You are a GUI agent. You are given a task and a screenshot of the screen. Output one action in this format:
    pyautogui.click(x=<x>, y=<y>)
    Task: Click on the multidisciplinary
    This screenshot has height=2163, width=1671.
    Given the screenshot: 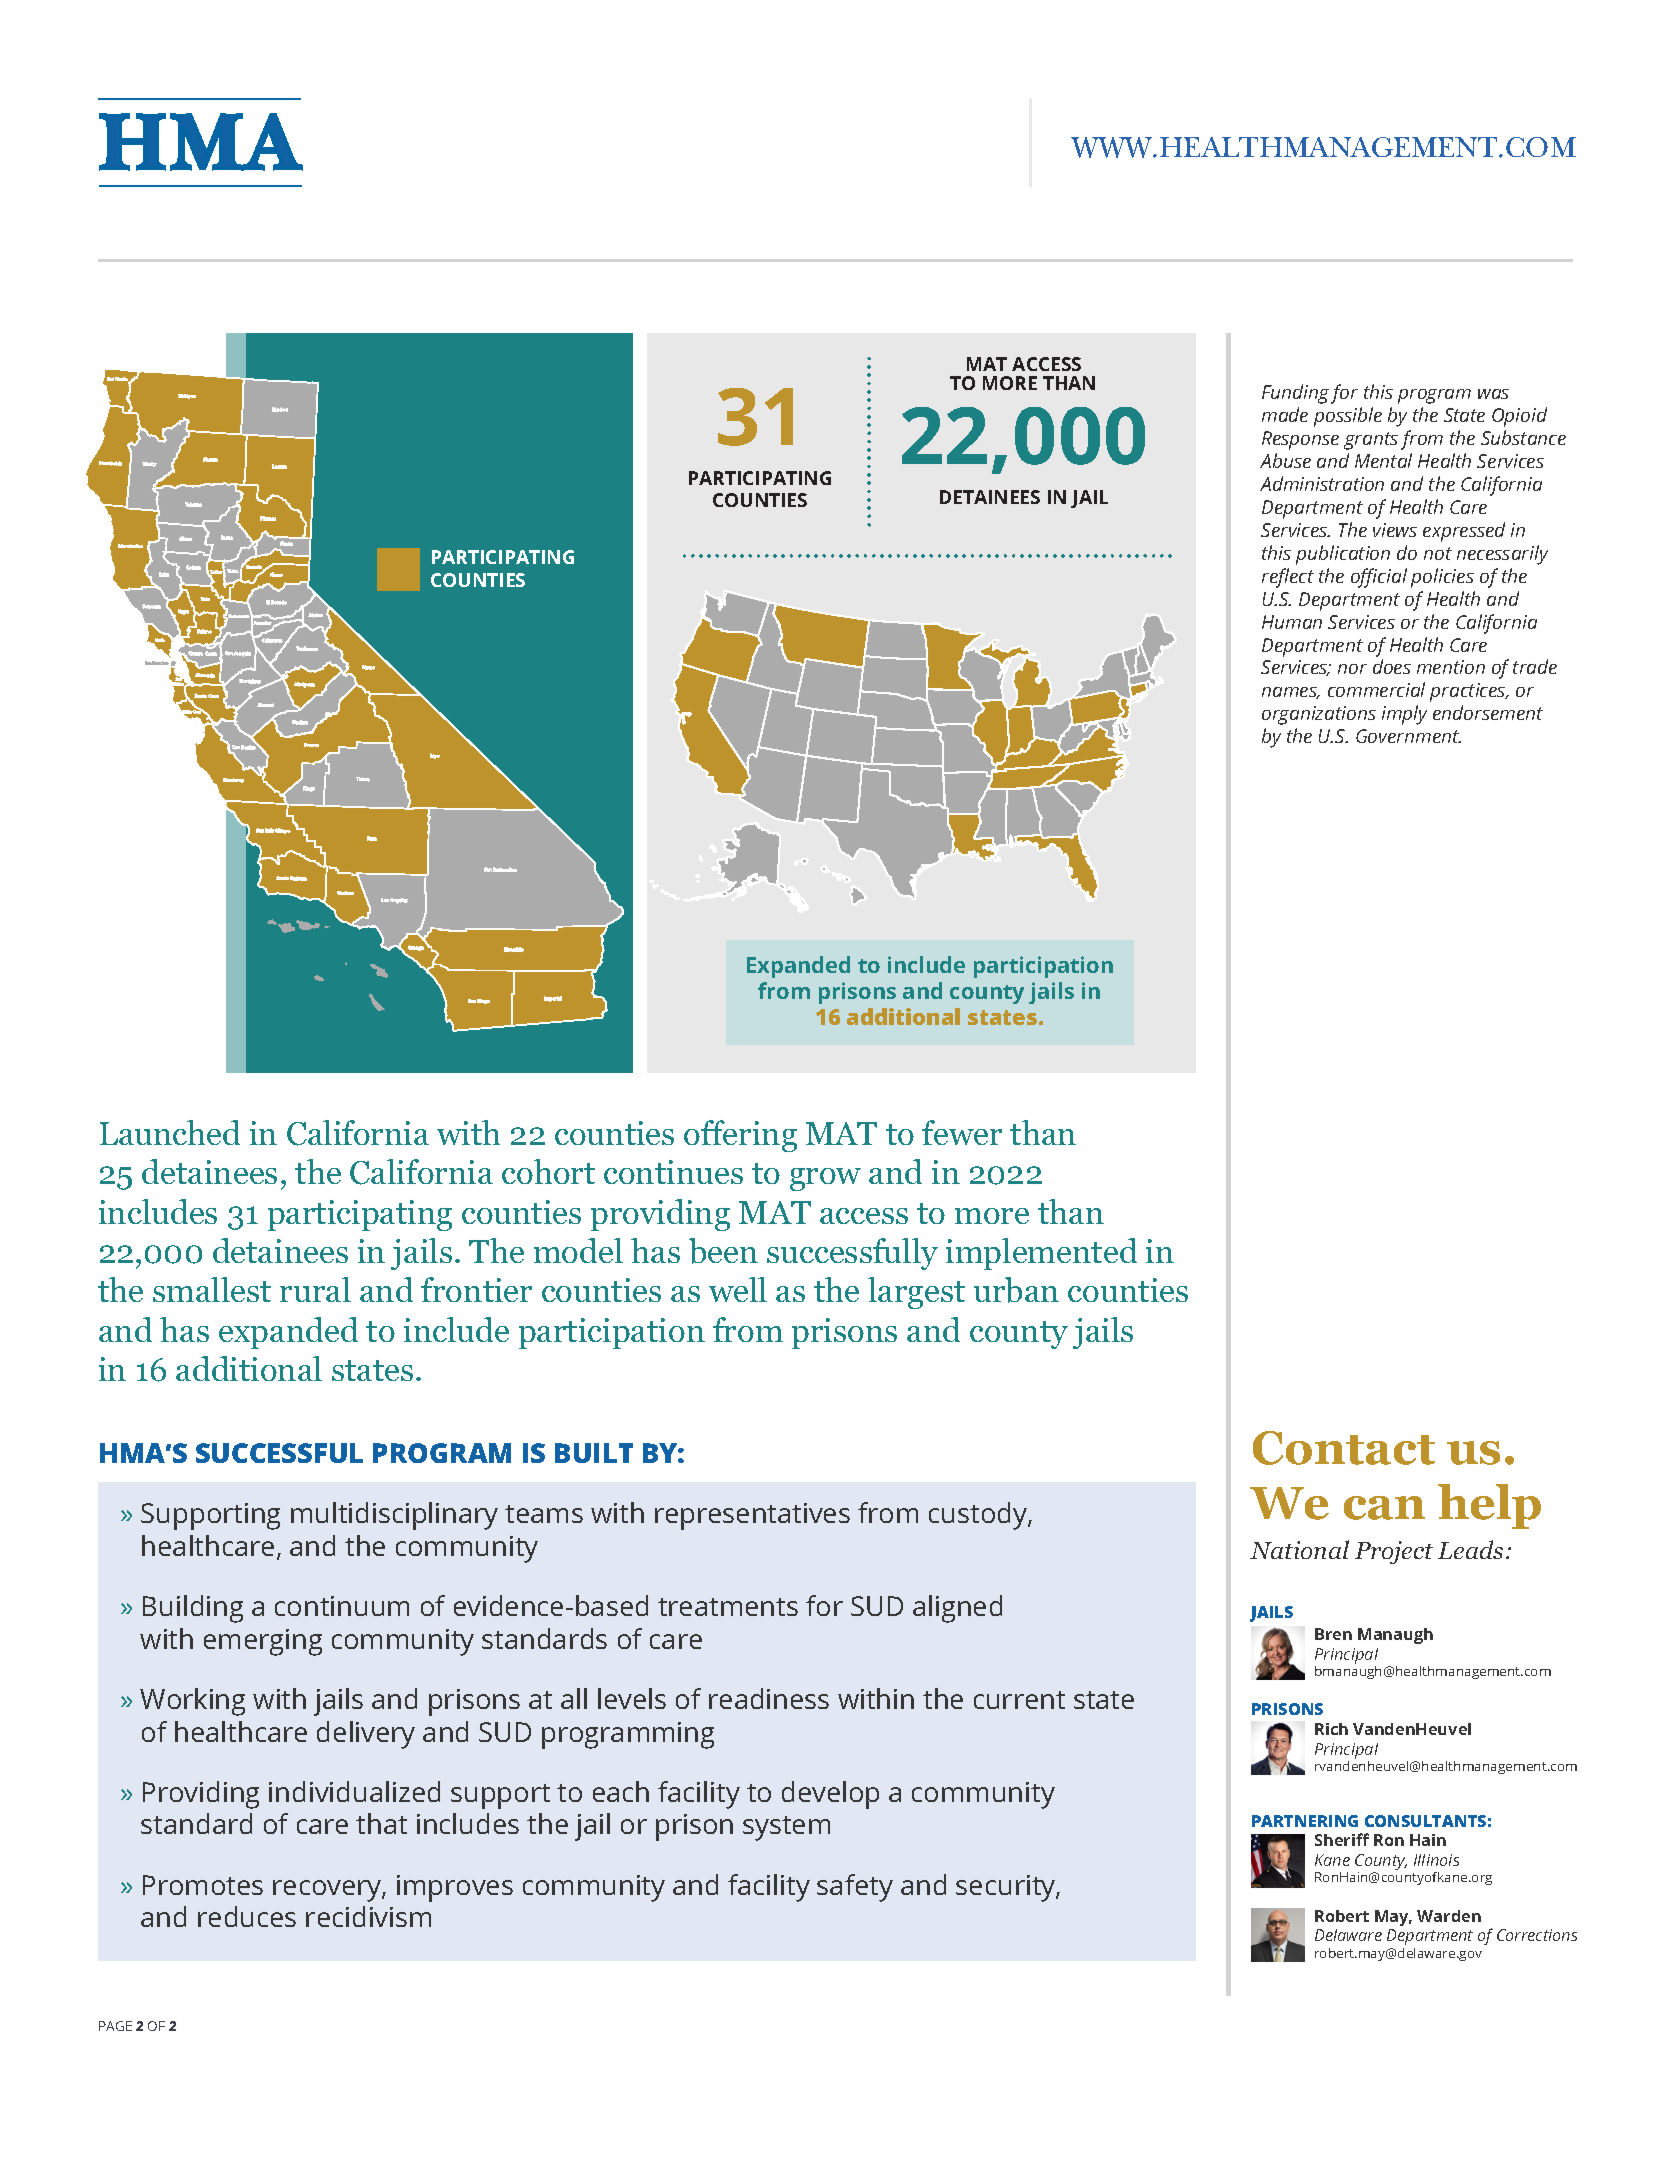 What is the action you would take?
    pyautogui.click(x=394, y=1516)
